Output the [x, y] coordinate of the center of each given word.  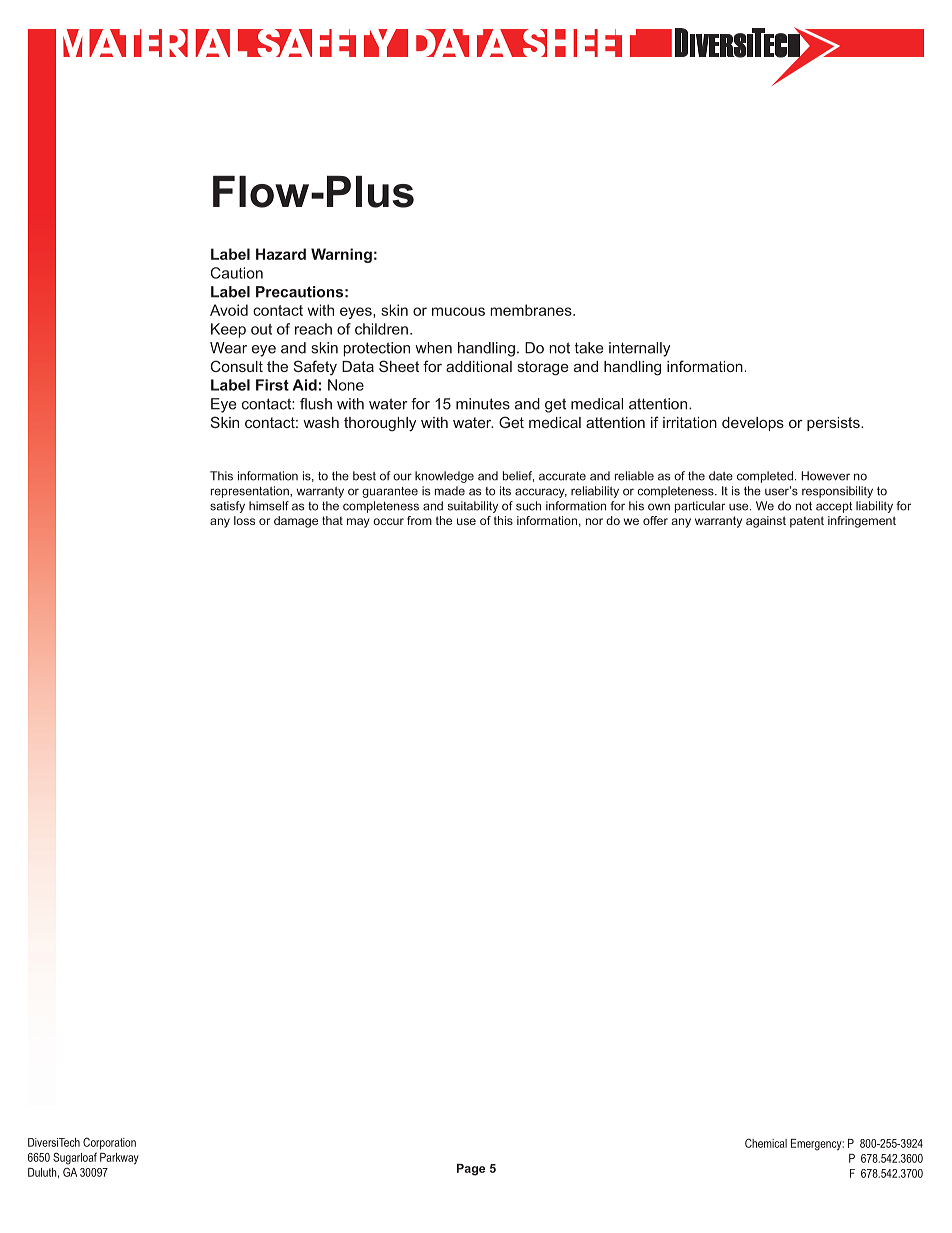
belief [518, 476]
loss [244, 520]
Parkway [119, 1159]
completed [765, 477]
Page [471, 1170]
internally [639, 349]
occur [388, 521]
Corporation [109, 1143]
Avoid [229, 310]
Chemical [766, 1143]
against [766, 522]
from [419, 520]
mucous [458, 311]
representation [251, 492]
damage [296, 522]
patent [807, 522]
